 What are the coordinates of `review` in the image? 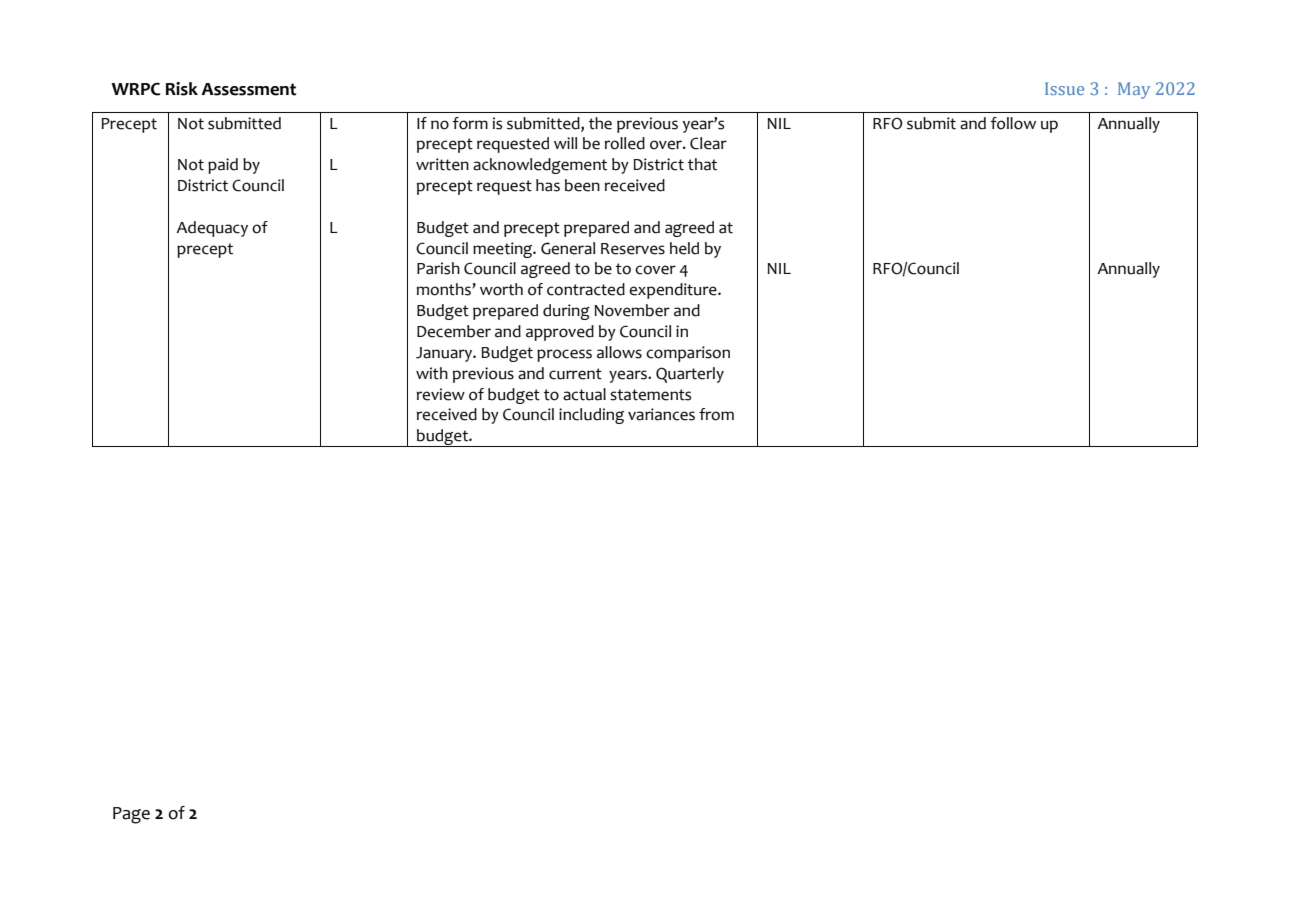 It's located at (441, 394).
